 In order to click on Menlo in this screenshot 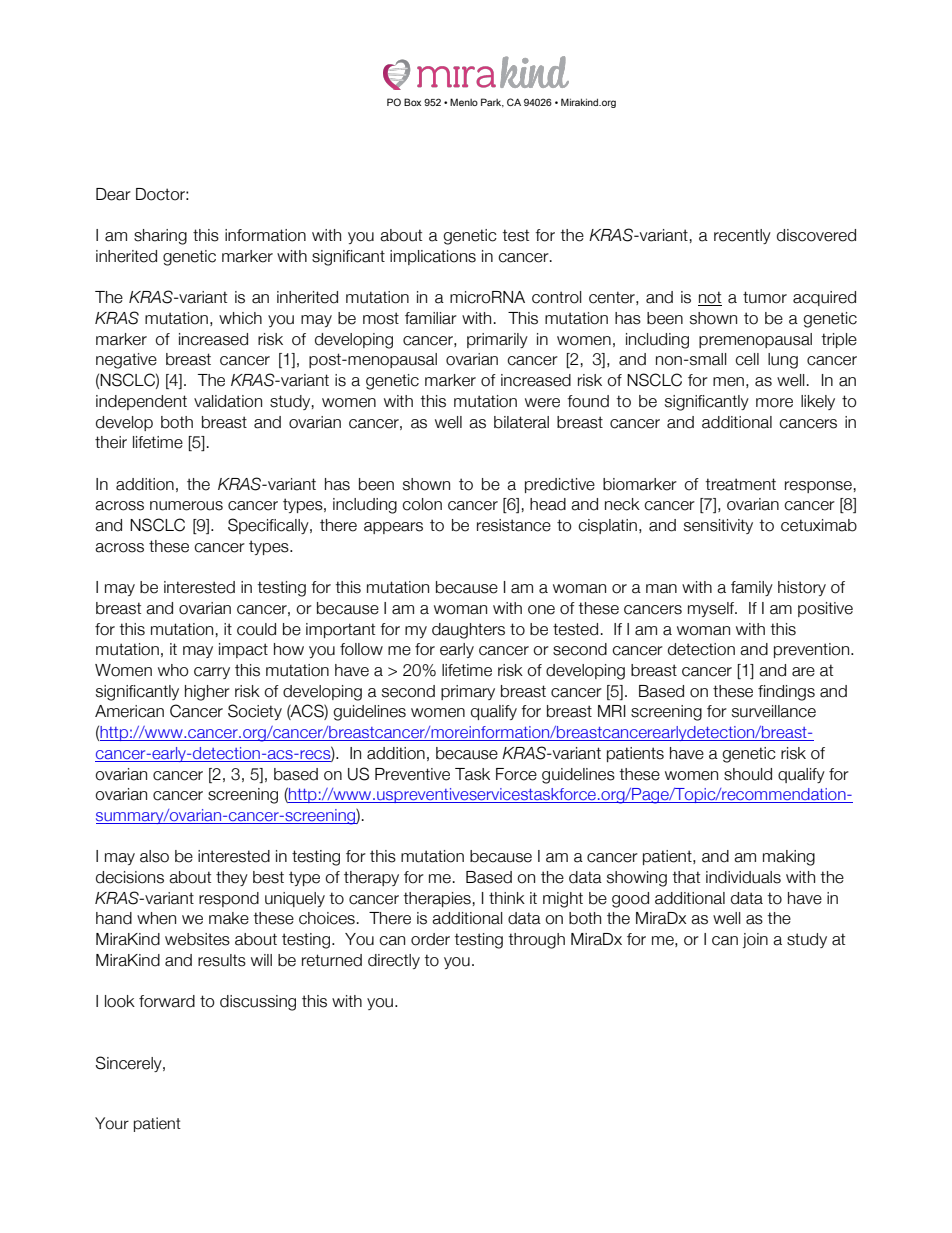, I will do `click(464, 102)`.
